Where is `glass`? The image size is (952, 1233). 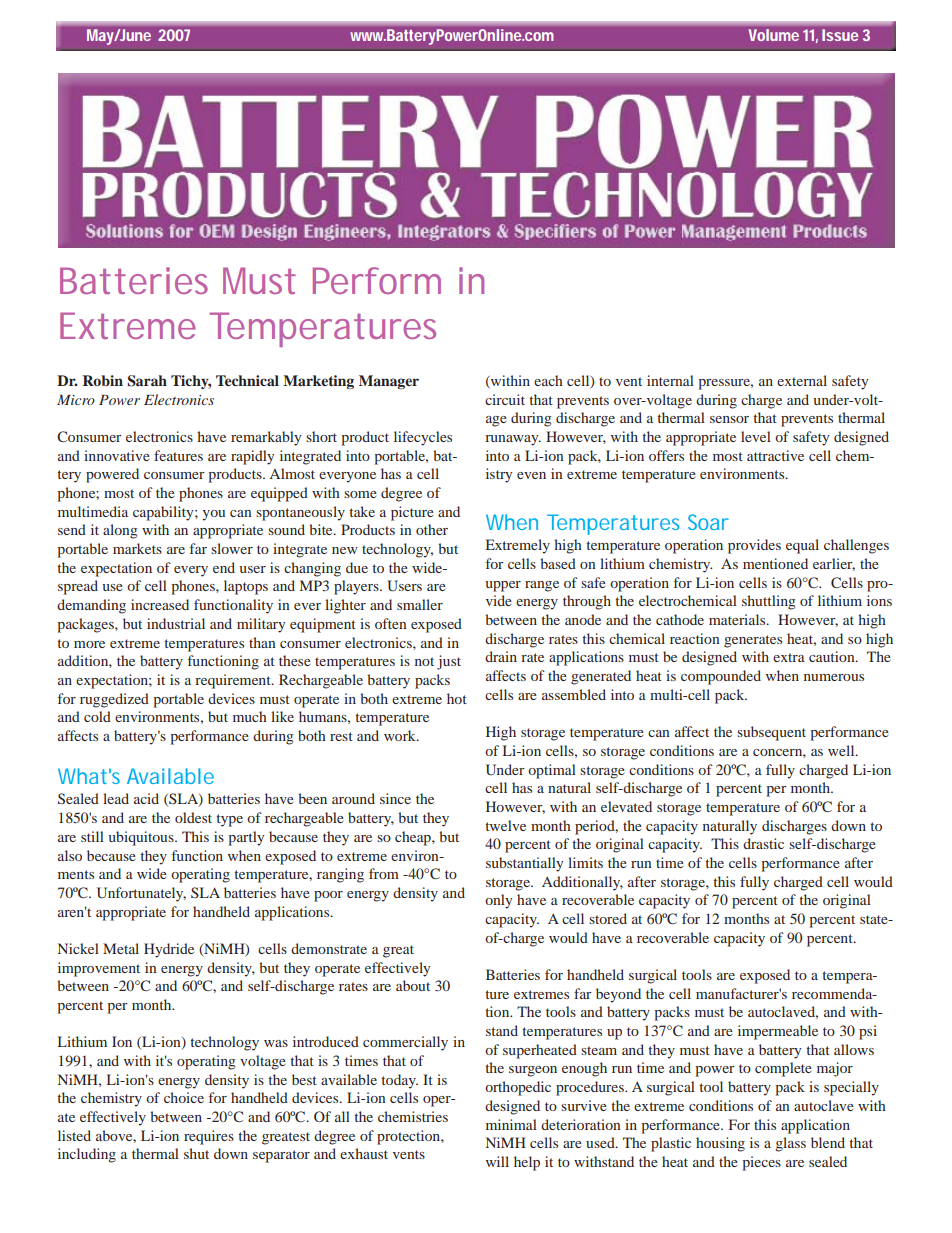 glass is located at coordinates (790, 1144).
